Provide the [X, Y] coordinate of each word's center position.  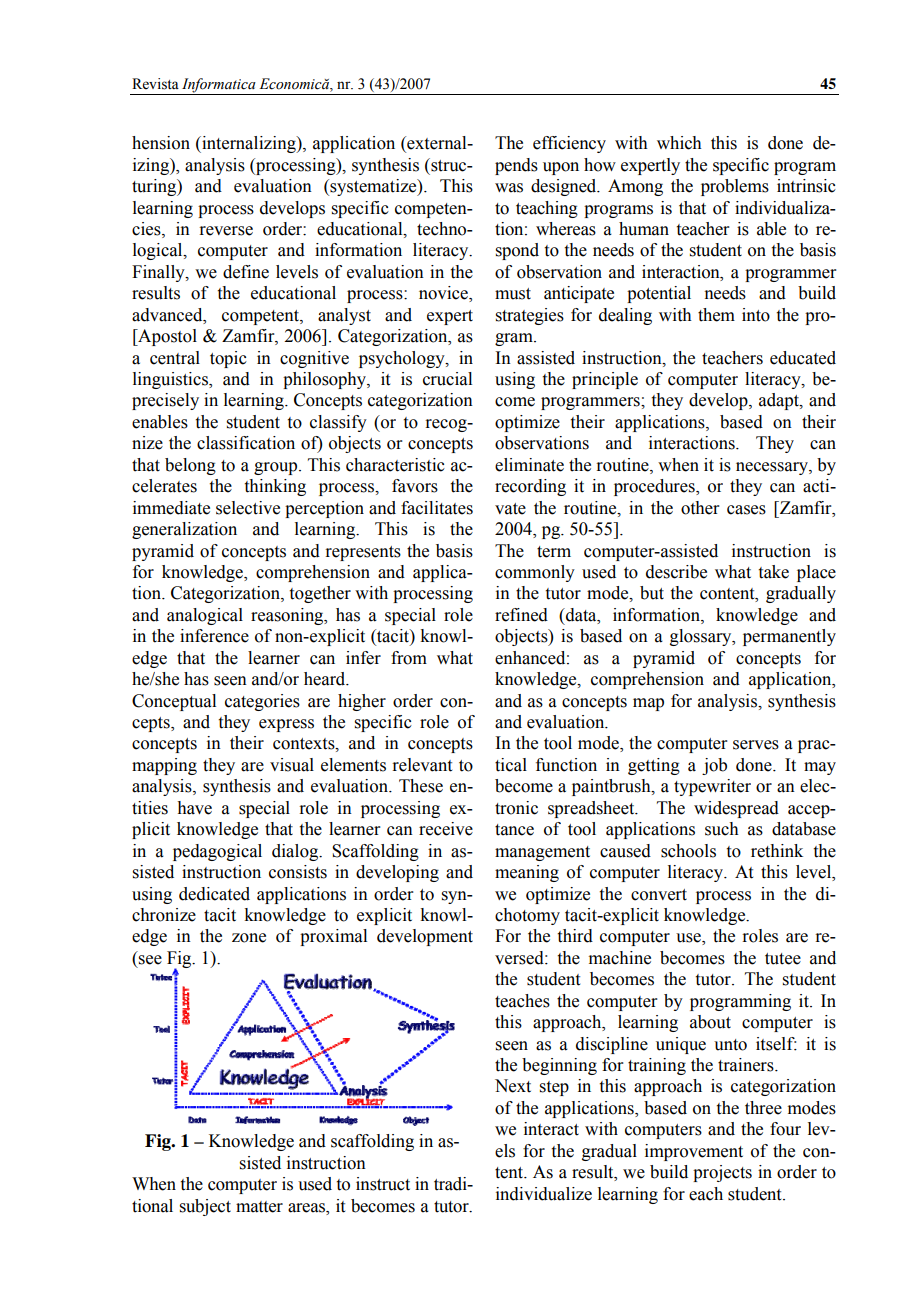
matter [259, 1207]
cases [746, 510]
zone [249, 938]
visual [292, 765]
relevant [422, 765]
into [756, 315]
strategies [530, 316]
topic [228, 359]
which [679, 143]
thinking [275, 487]
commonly [535, 573]
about [710, 1022]
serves [756, 745]
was [509, 188]
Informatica [219, 86]
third [575, 936]
